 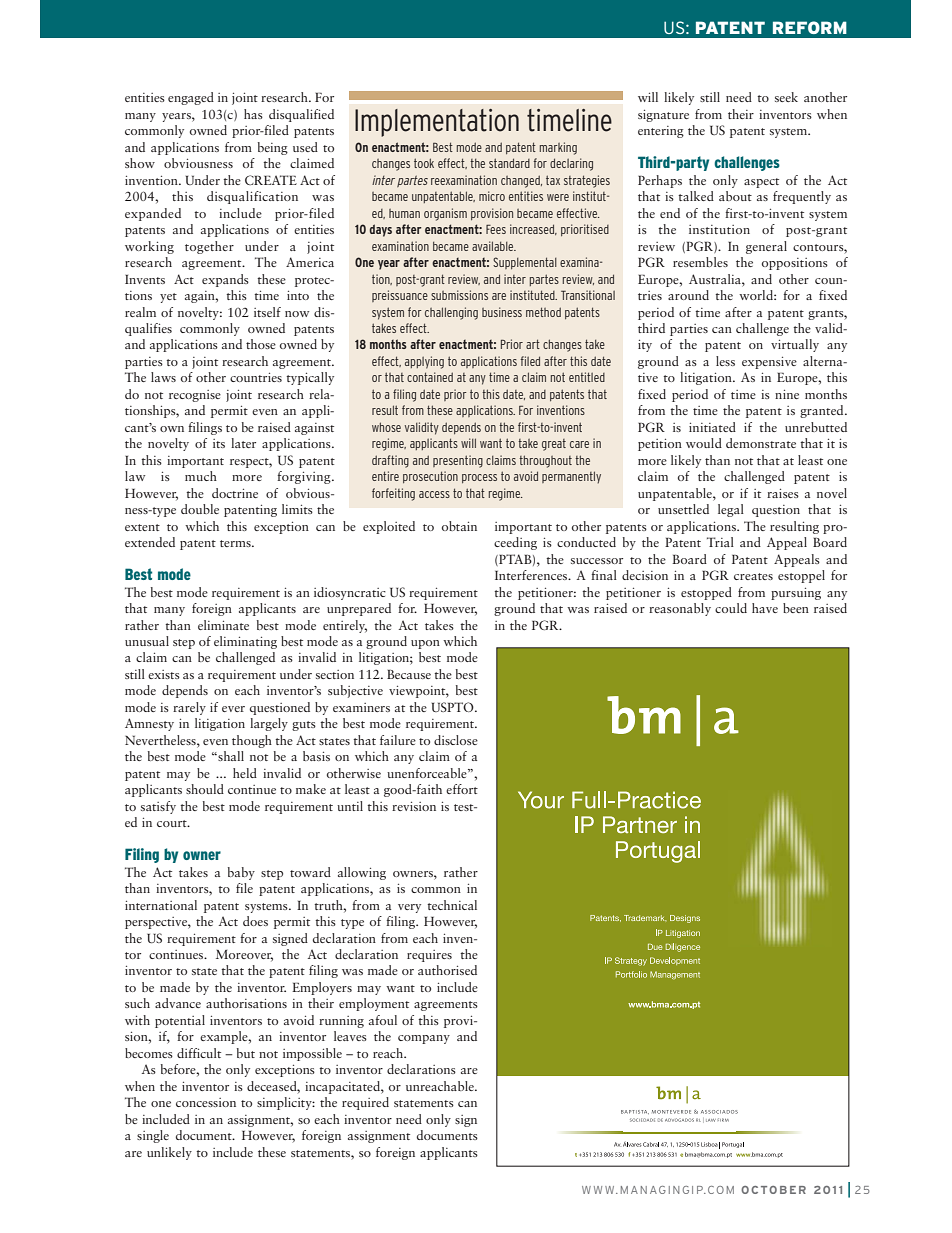 What do you see at coordinates (447, 970) in the document?
I see `authorised` at bounding box center [447, 970].
